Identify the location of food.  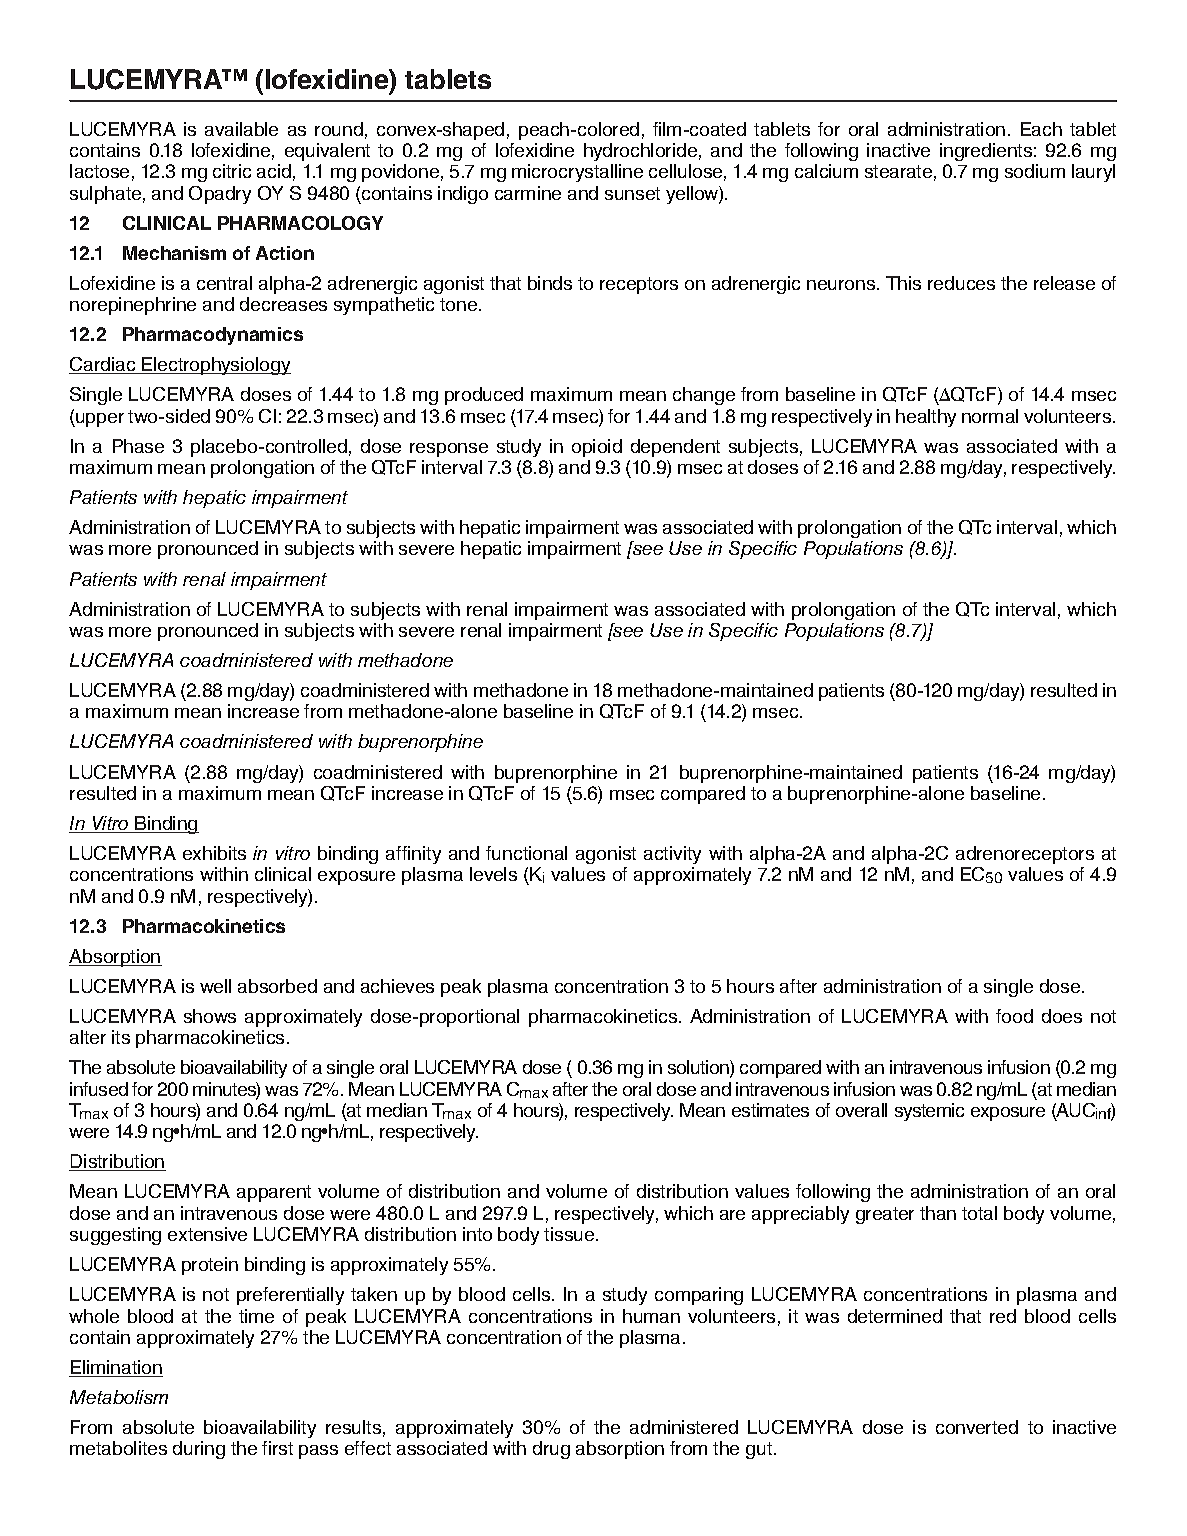
(1014, 1016).
